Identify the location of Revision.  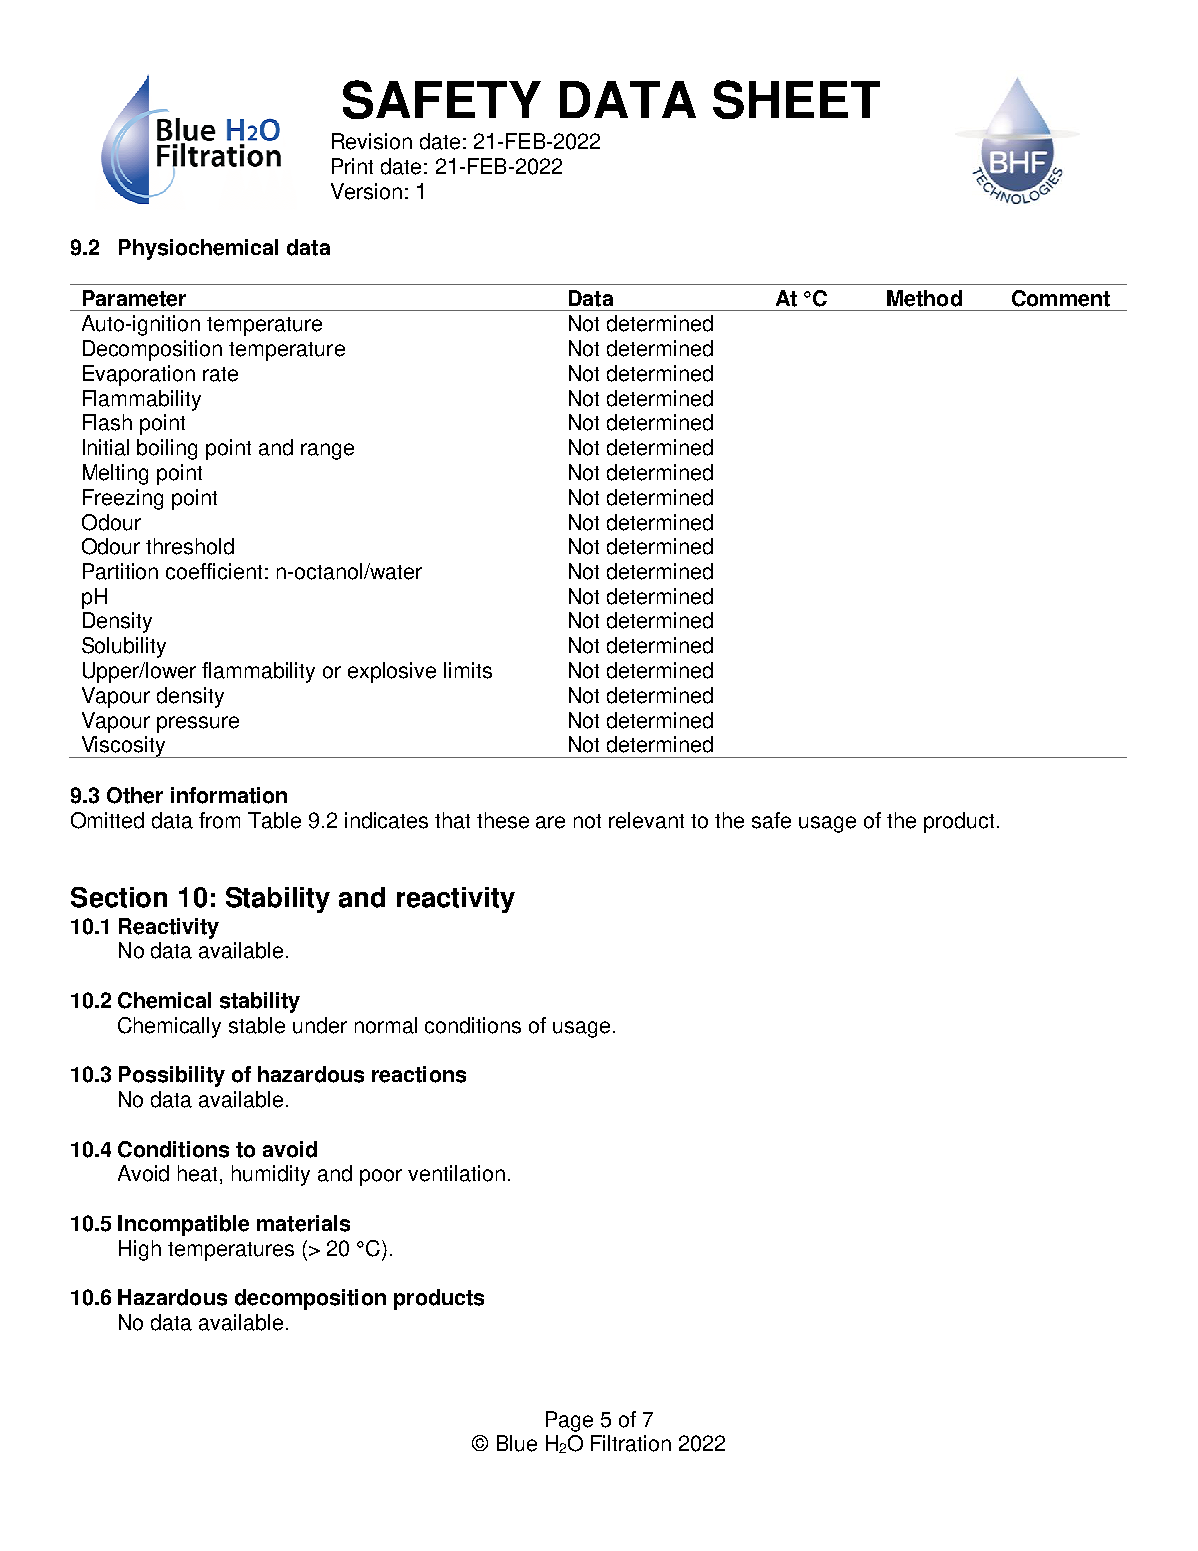
(372, 141).
